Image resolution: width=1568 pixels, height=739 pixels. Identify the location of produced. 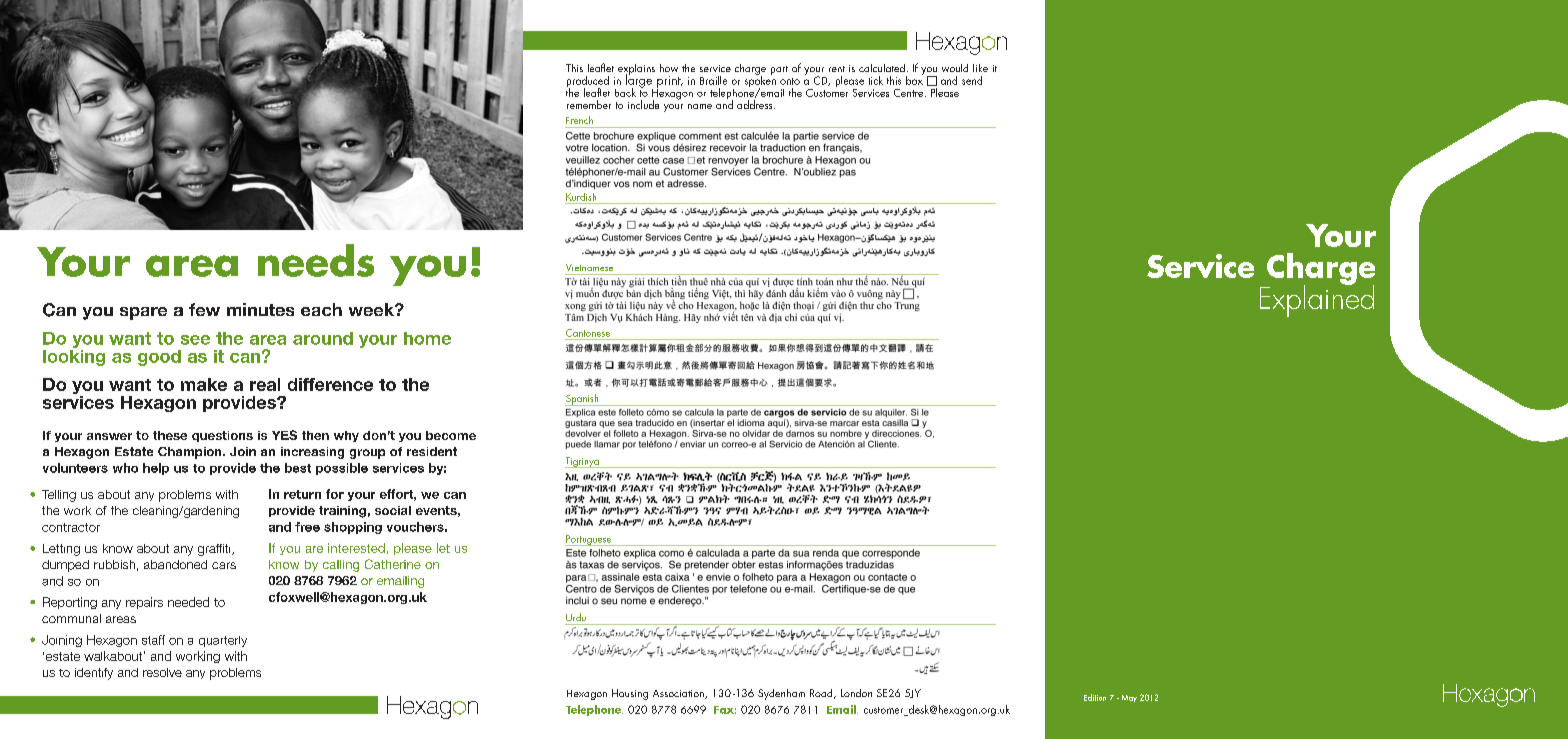
(588, 83).
